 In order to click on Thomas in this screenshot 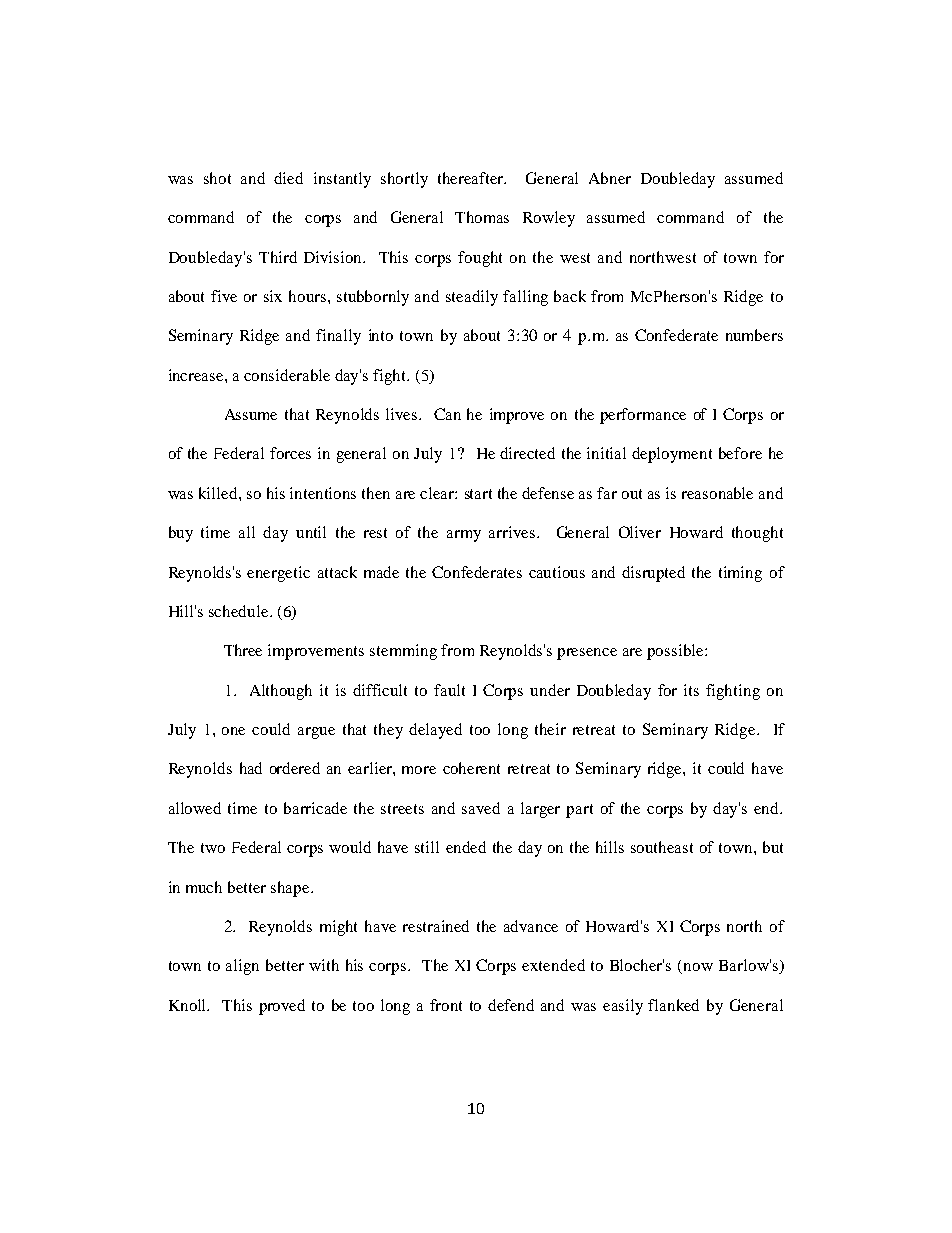, I will do `click(482, 217)`.
